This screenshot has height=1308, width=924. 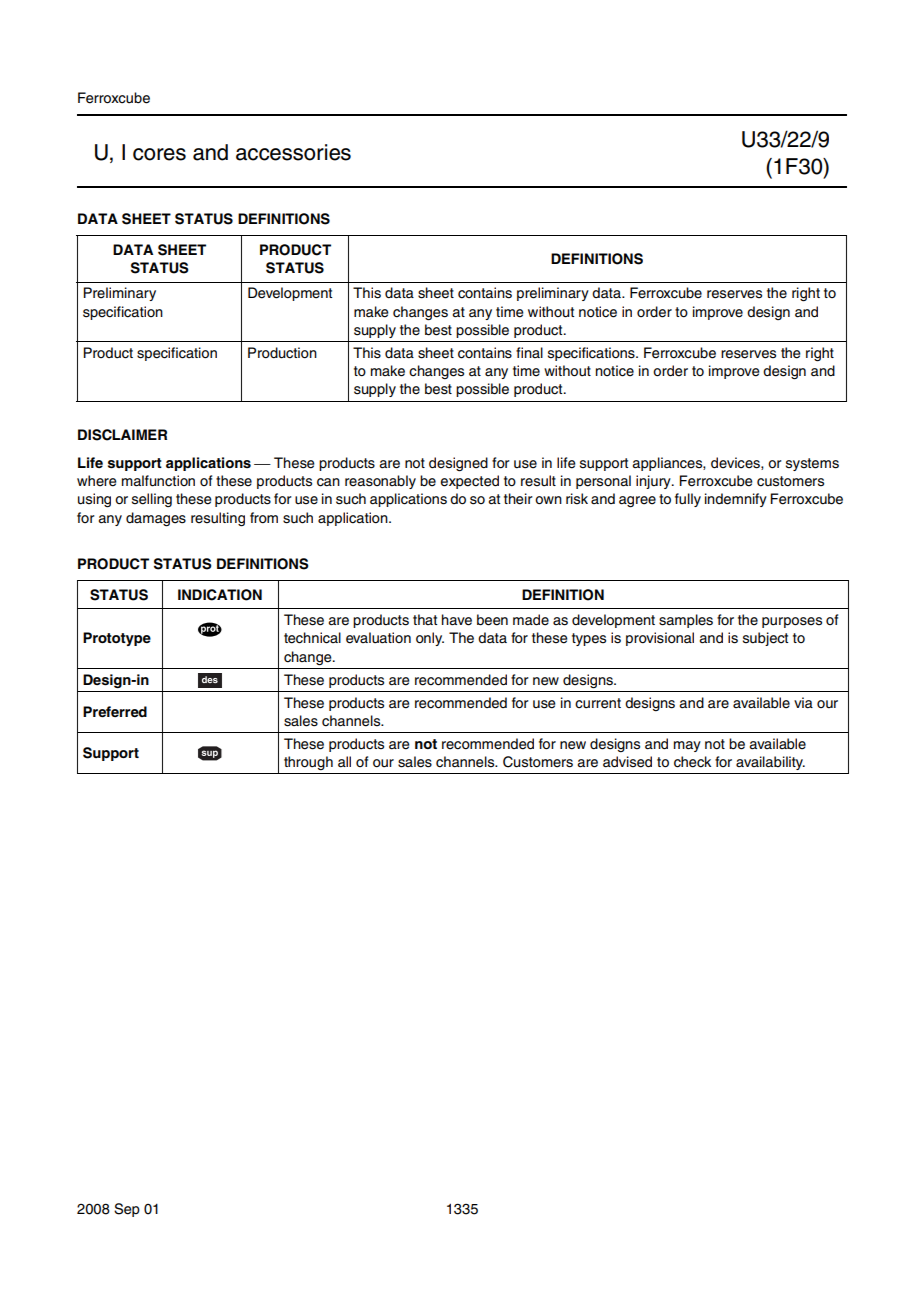 I want to click on cores, so click(x=159, y=154).
